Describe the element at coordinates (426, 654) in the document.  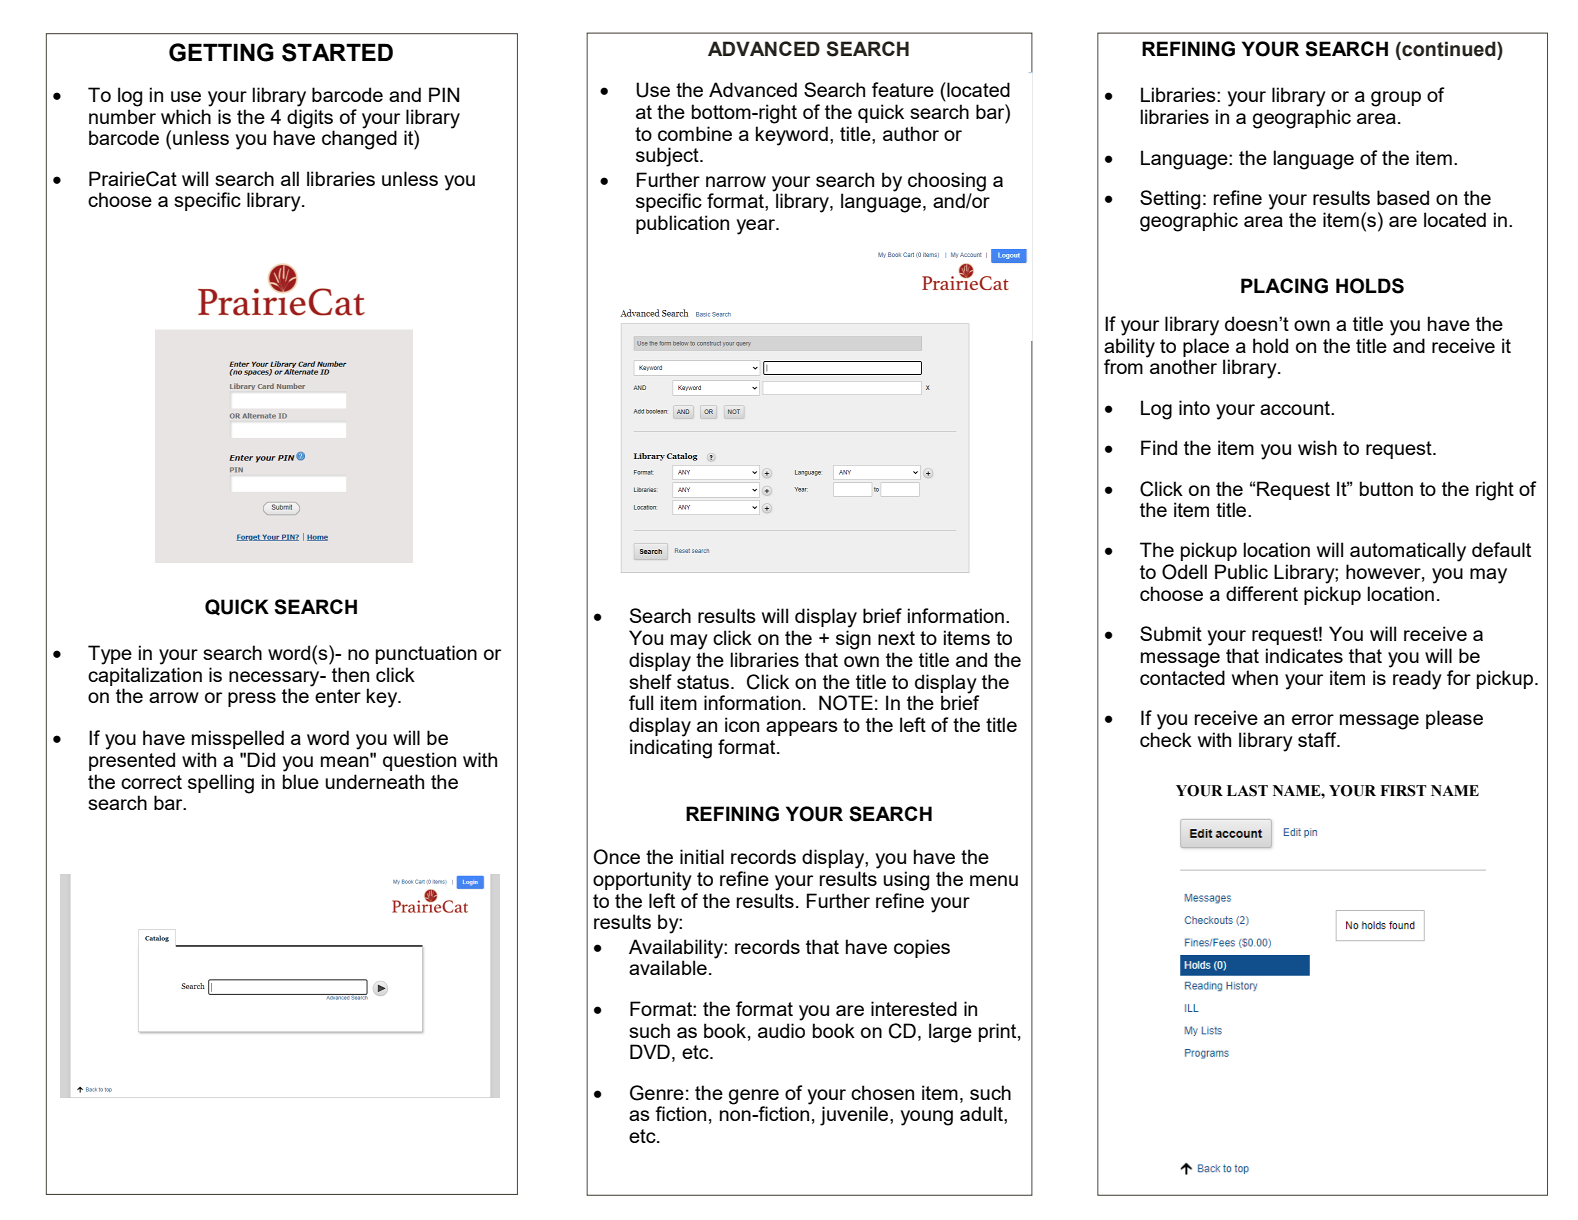
I see `punctuation` at that location.
